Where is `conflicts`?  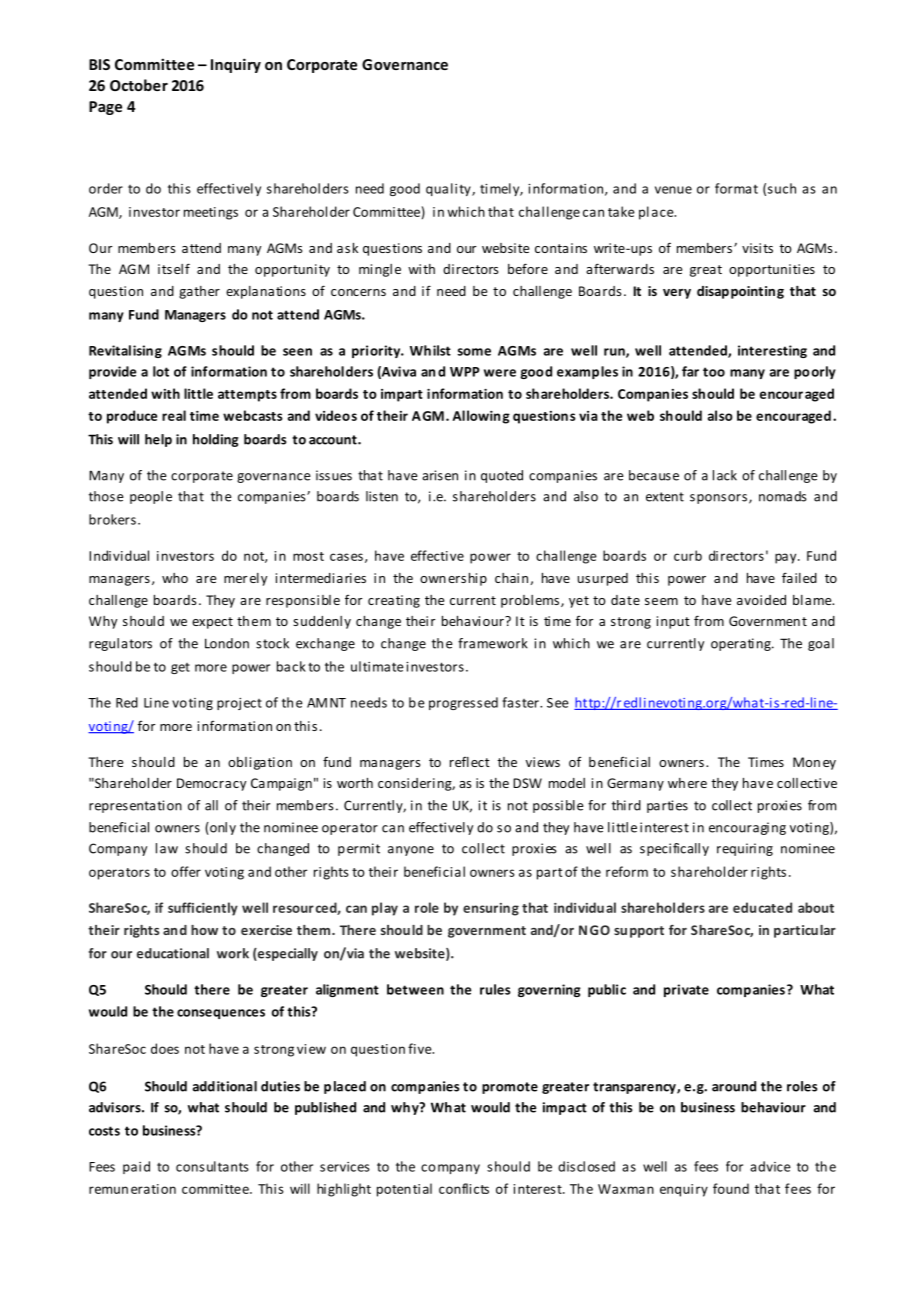
conflicts is located at coordinates (464, 1188).
